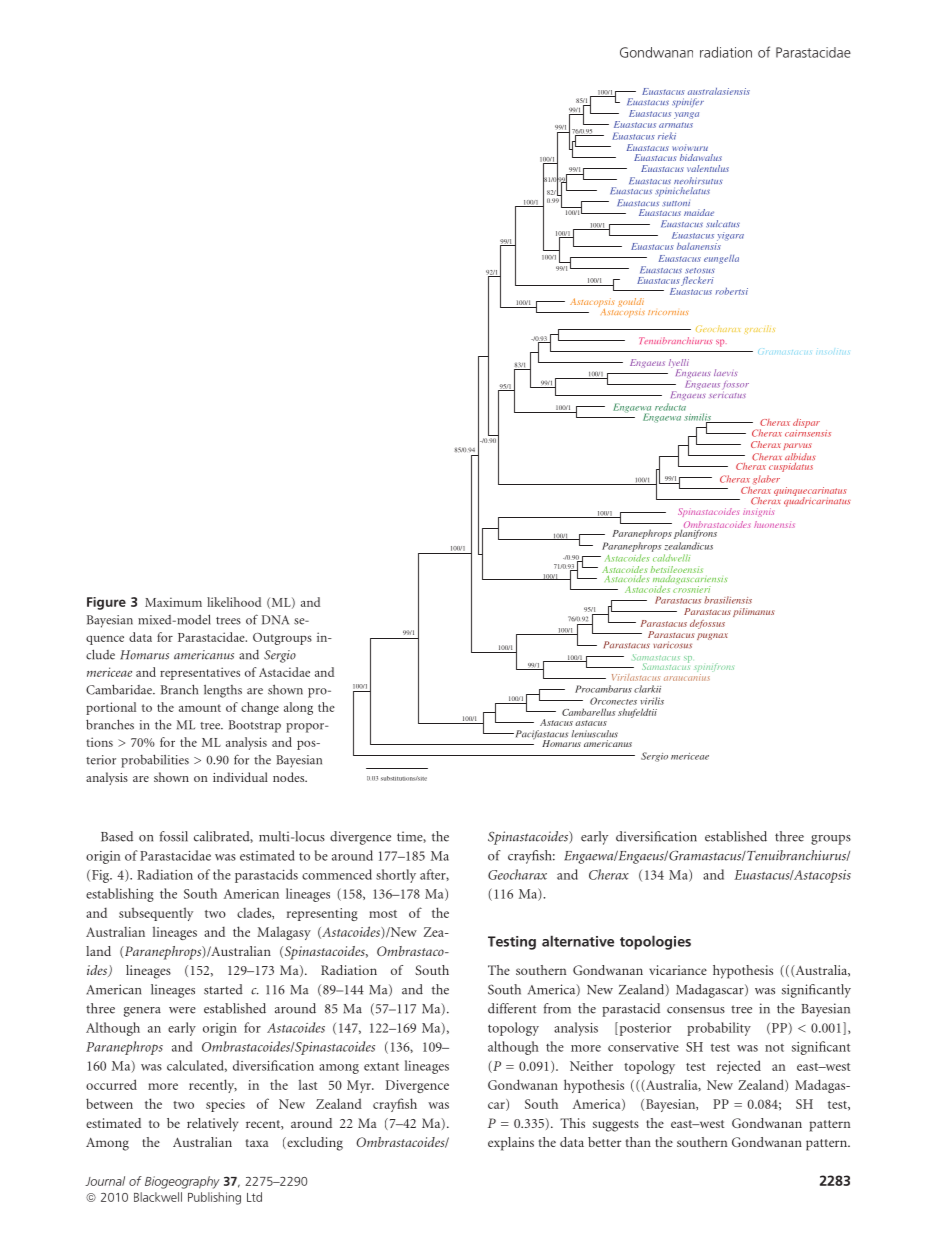 This image has height=1251, width=952. What do you see at coordinates (511, 1144) in the image?
I see `explains` at bounding box center [511, 1144].
